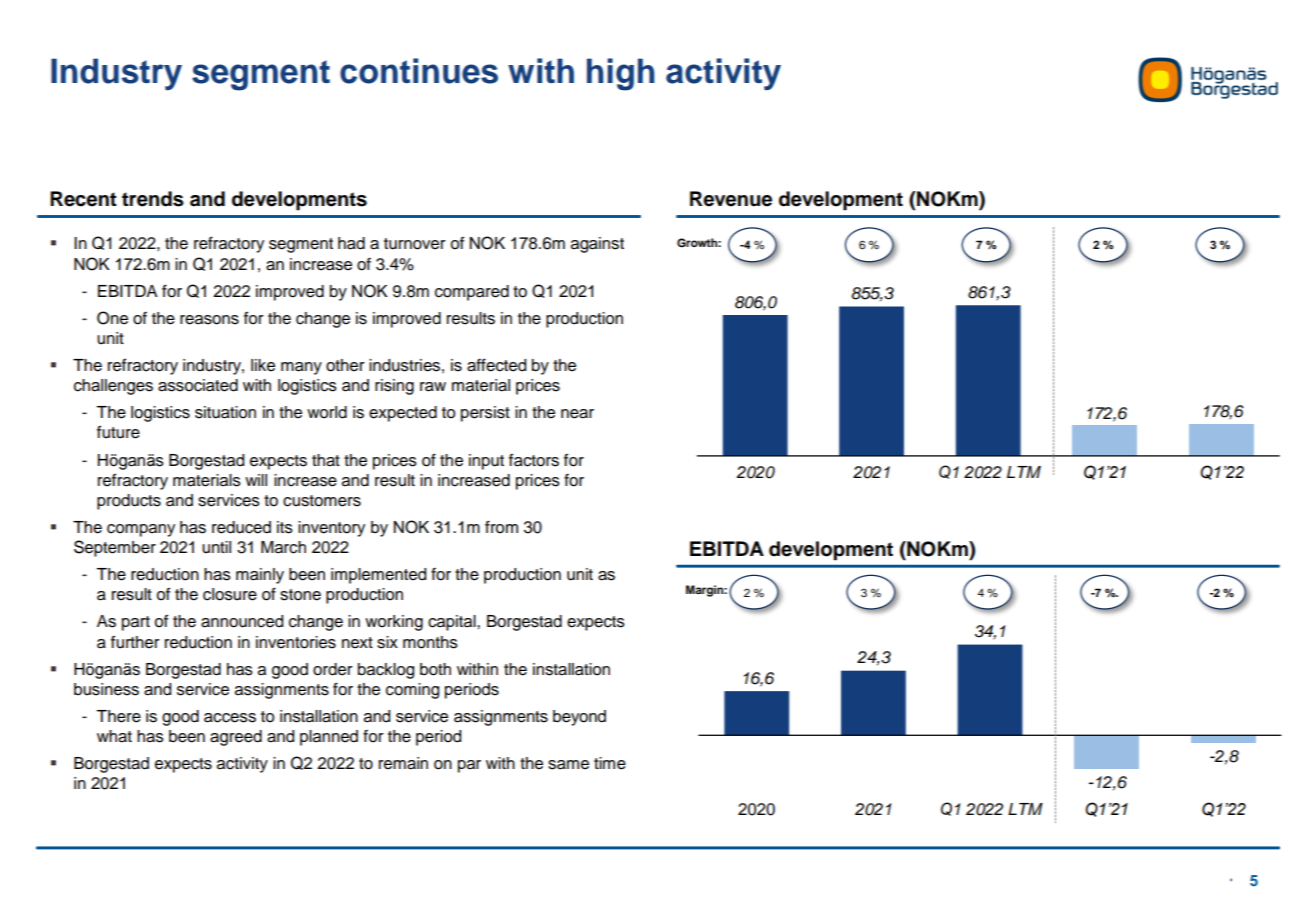  I want to click on against, so click(597, 245).
